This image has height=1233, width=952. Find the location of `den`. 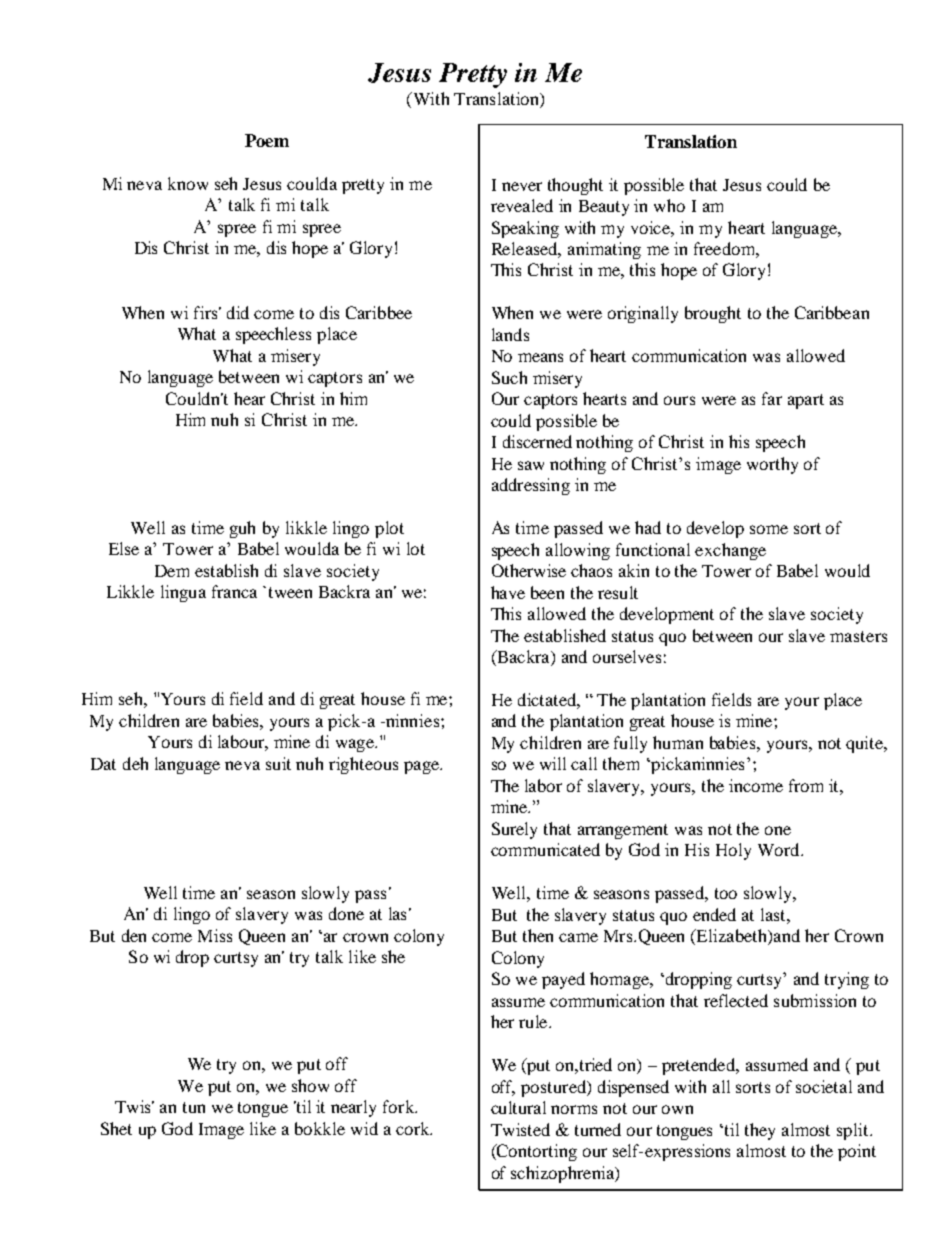

den is located at coordinates (134, 935).
